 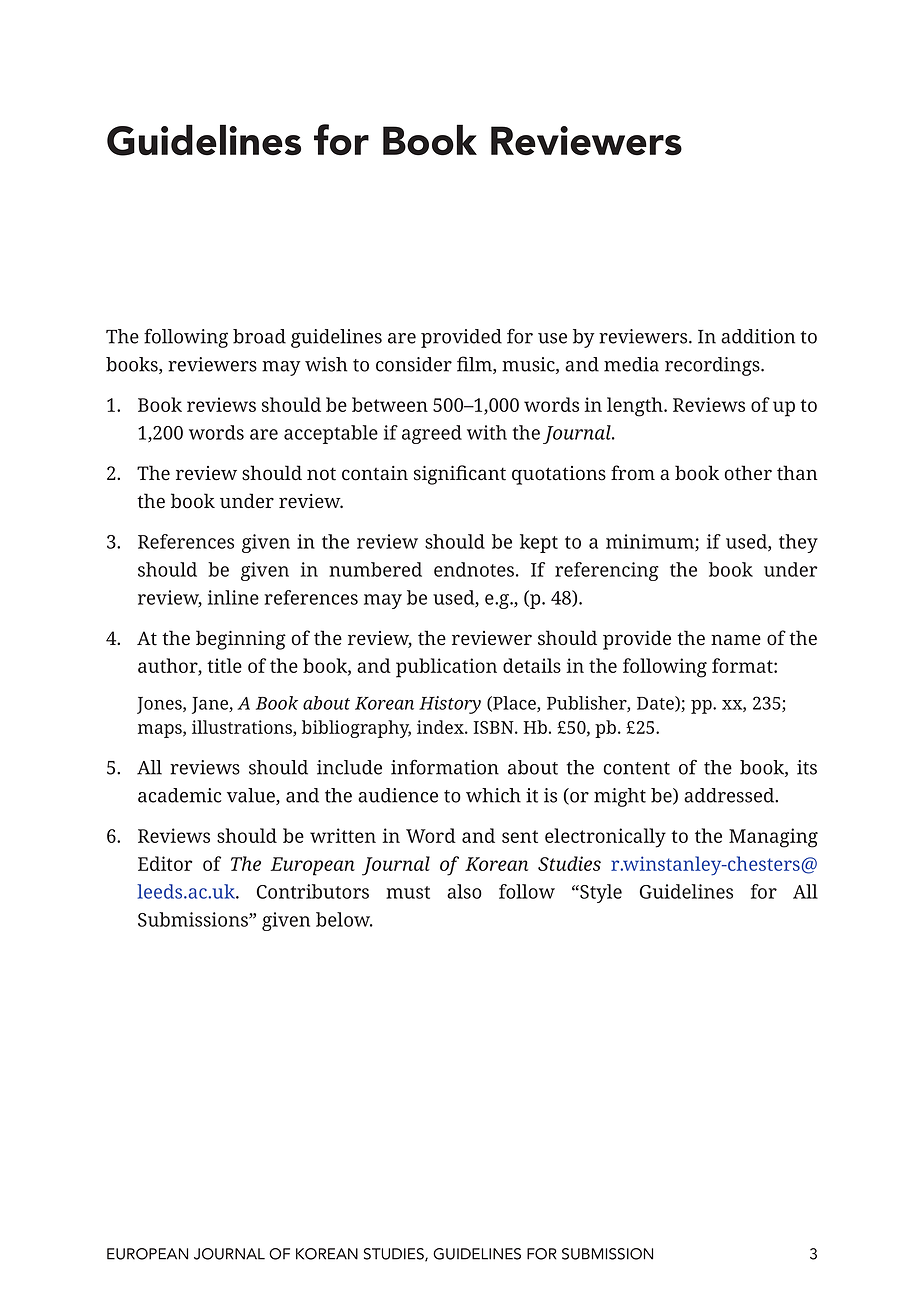 What do you see at coordinates (313, 891) in the screenshot?
I see `Contributors` at bounding box center [313, 891].
